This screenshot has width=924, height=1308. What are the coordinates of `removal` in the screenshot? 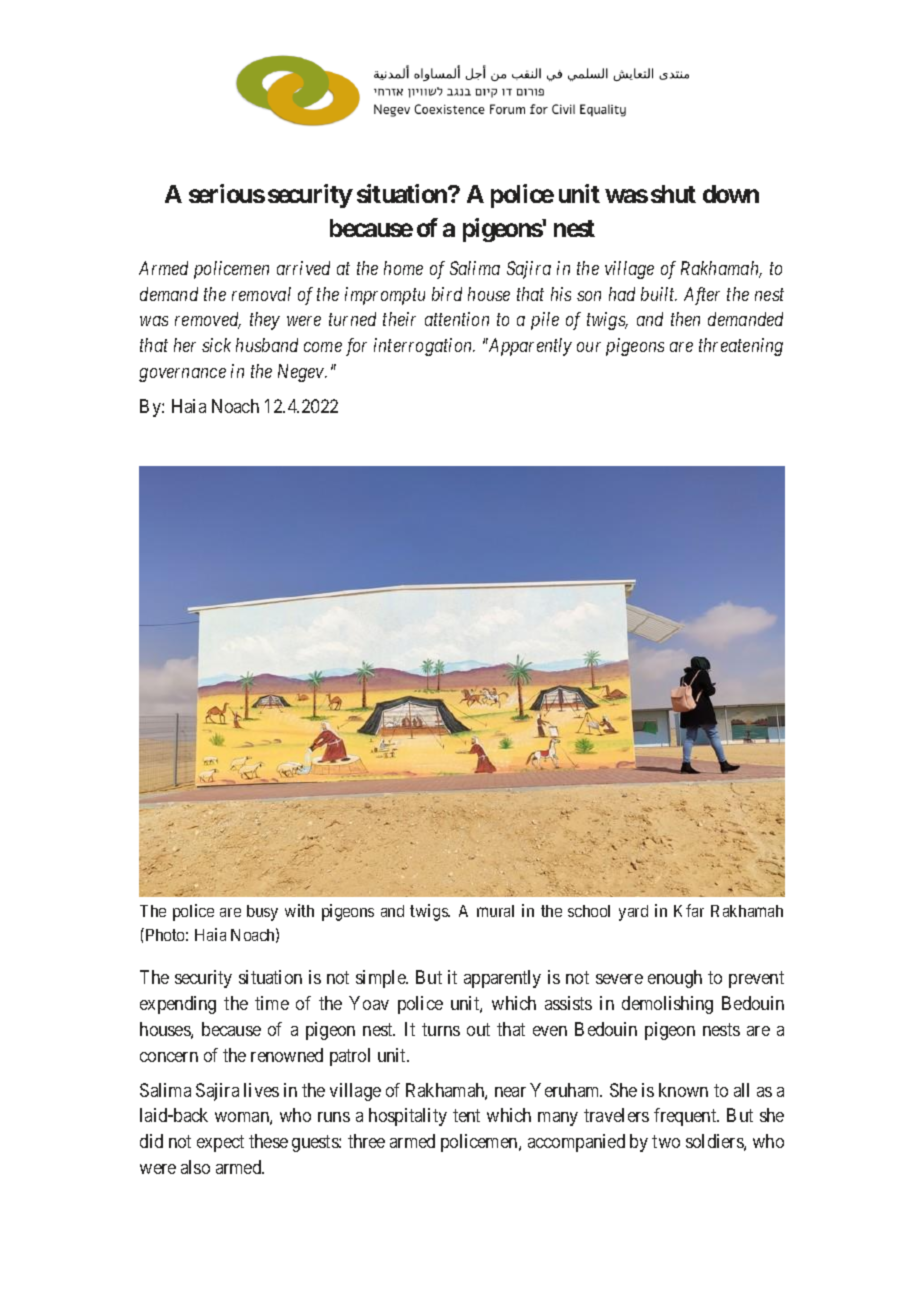 It's located at (261, 294).
